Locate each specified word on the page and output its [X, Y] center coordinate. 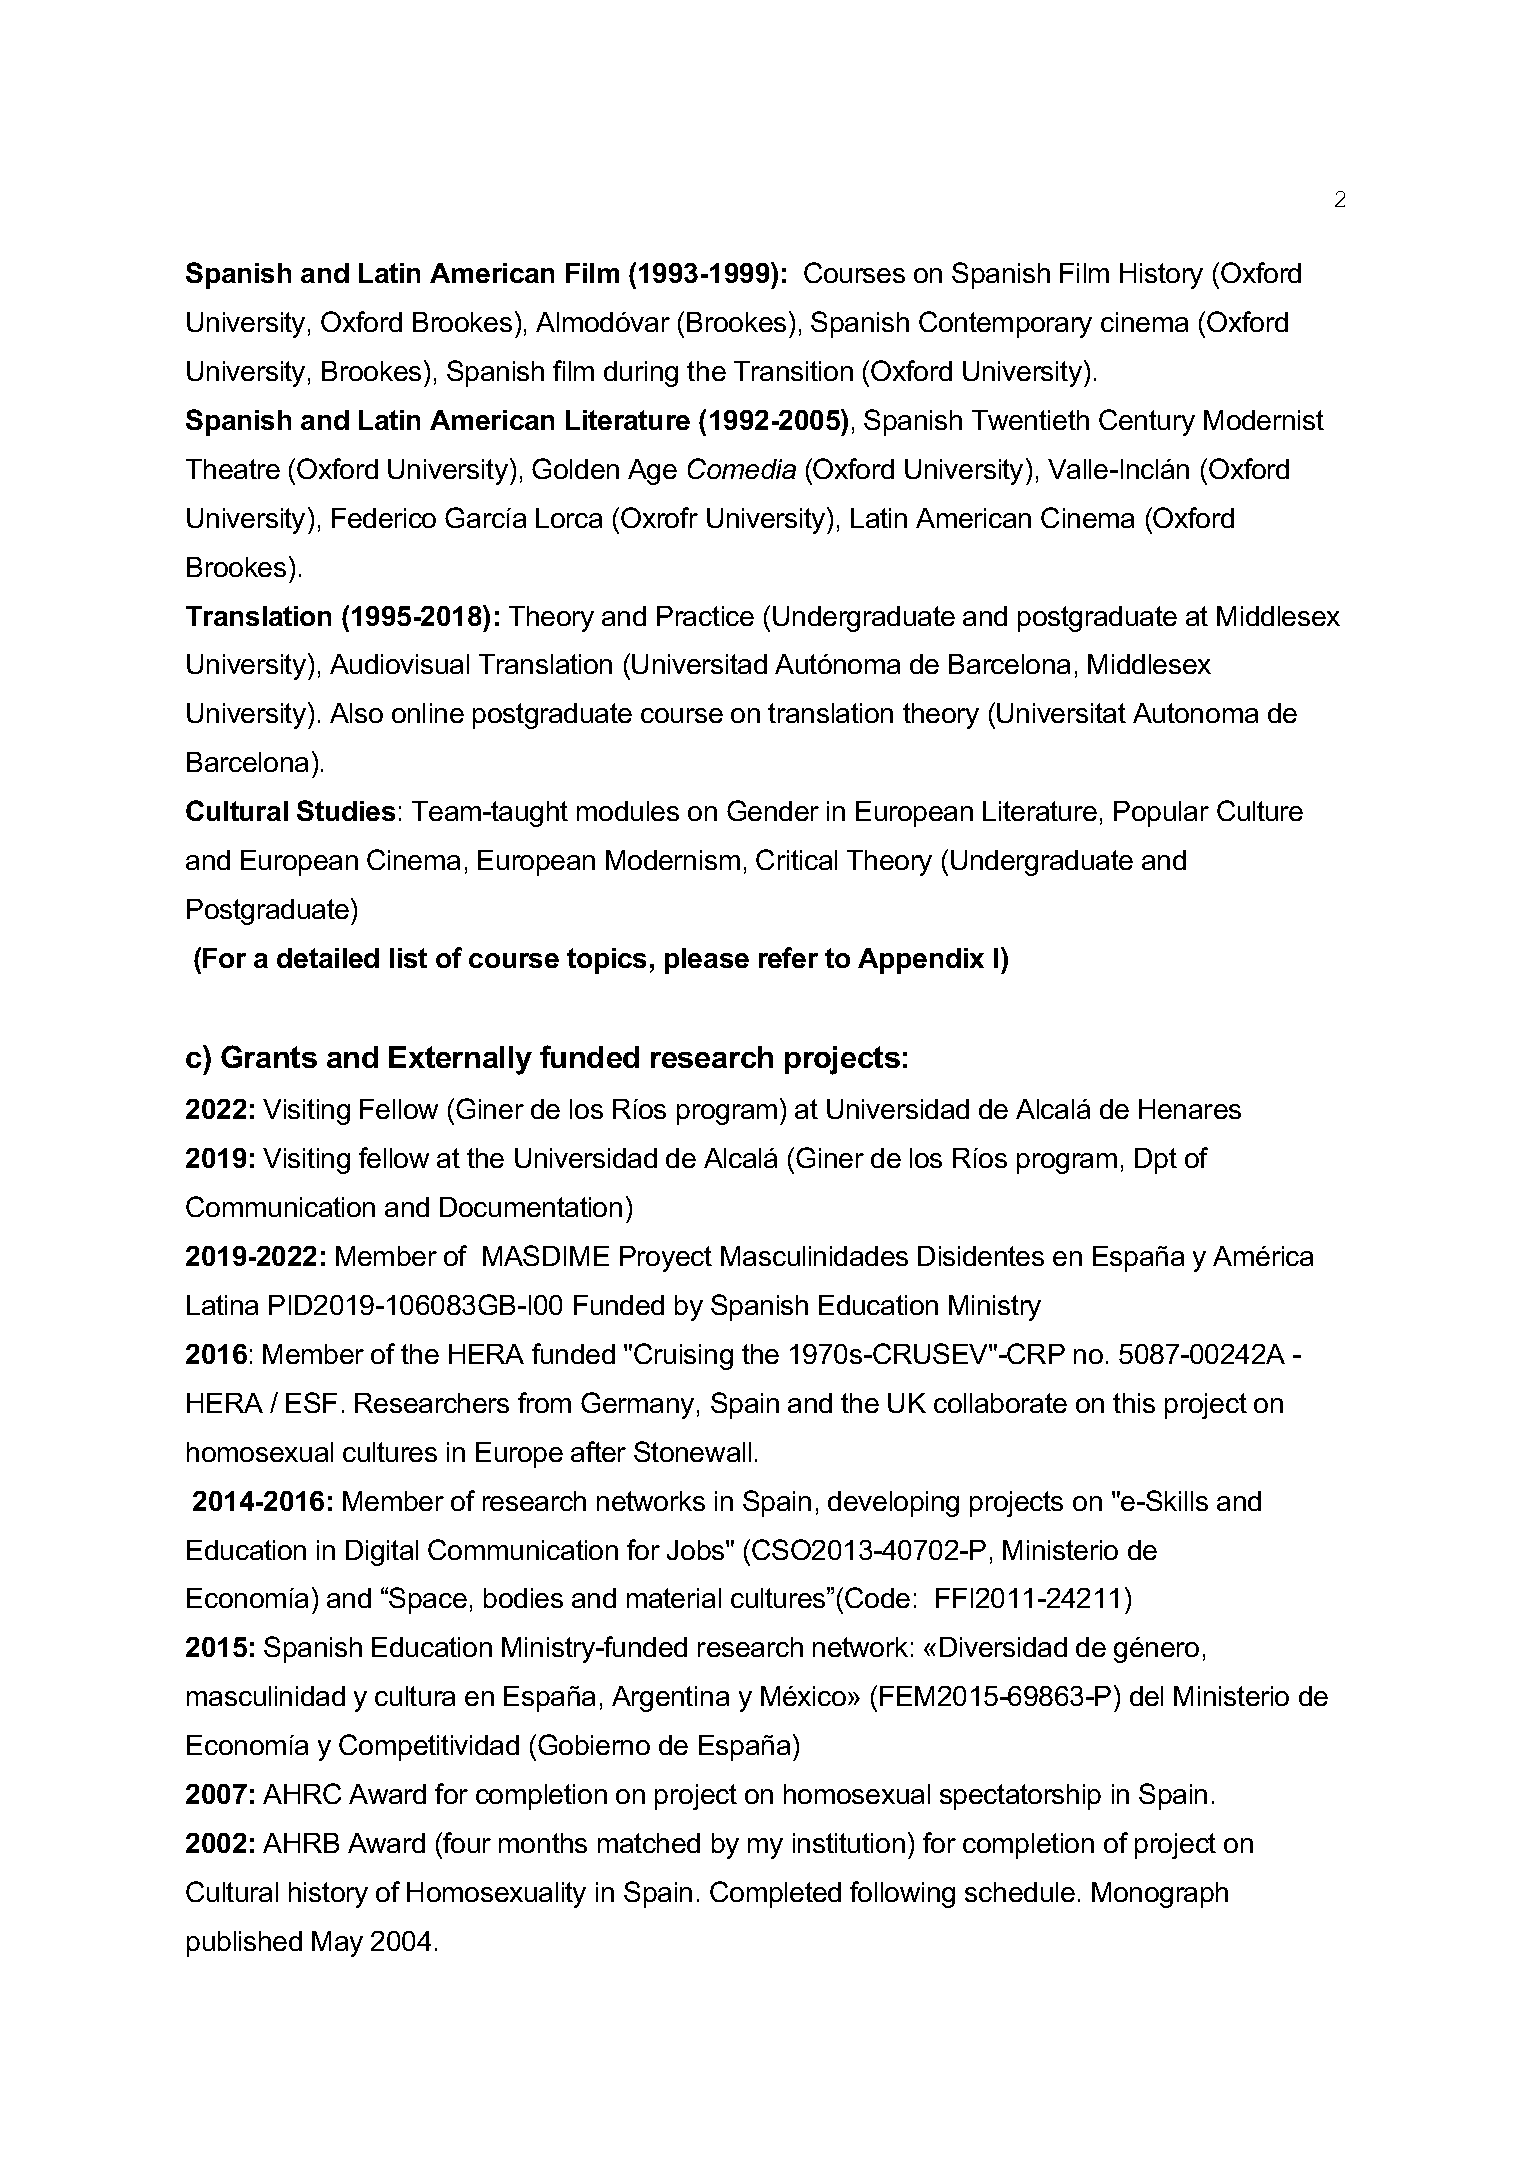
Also [356, 713]
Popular [1161, 814]
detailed [328, 958]
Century [1147, 422]
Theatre [233, 469]
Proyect [666, 1259]
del [1146, 1696]
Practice [705, 616]
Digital [382, 1553]
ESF [311, 1402]
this [1134, 1403]
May [337, 1944]
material [674, 1598]
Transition [793, 371]
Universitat [1061, 713]
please [707, 961]
